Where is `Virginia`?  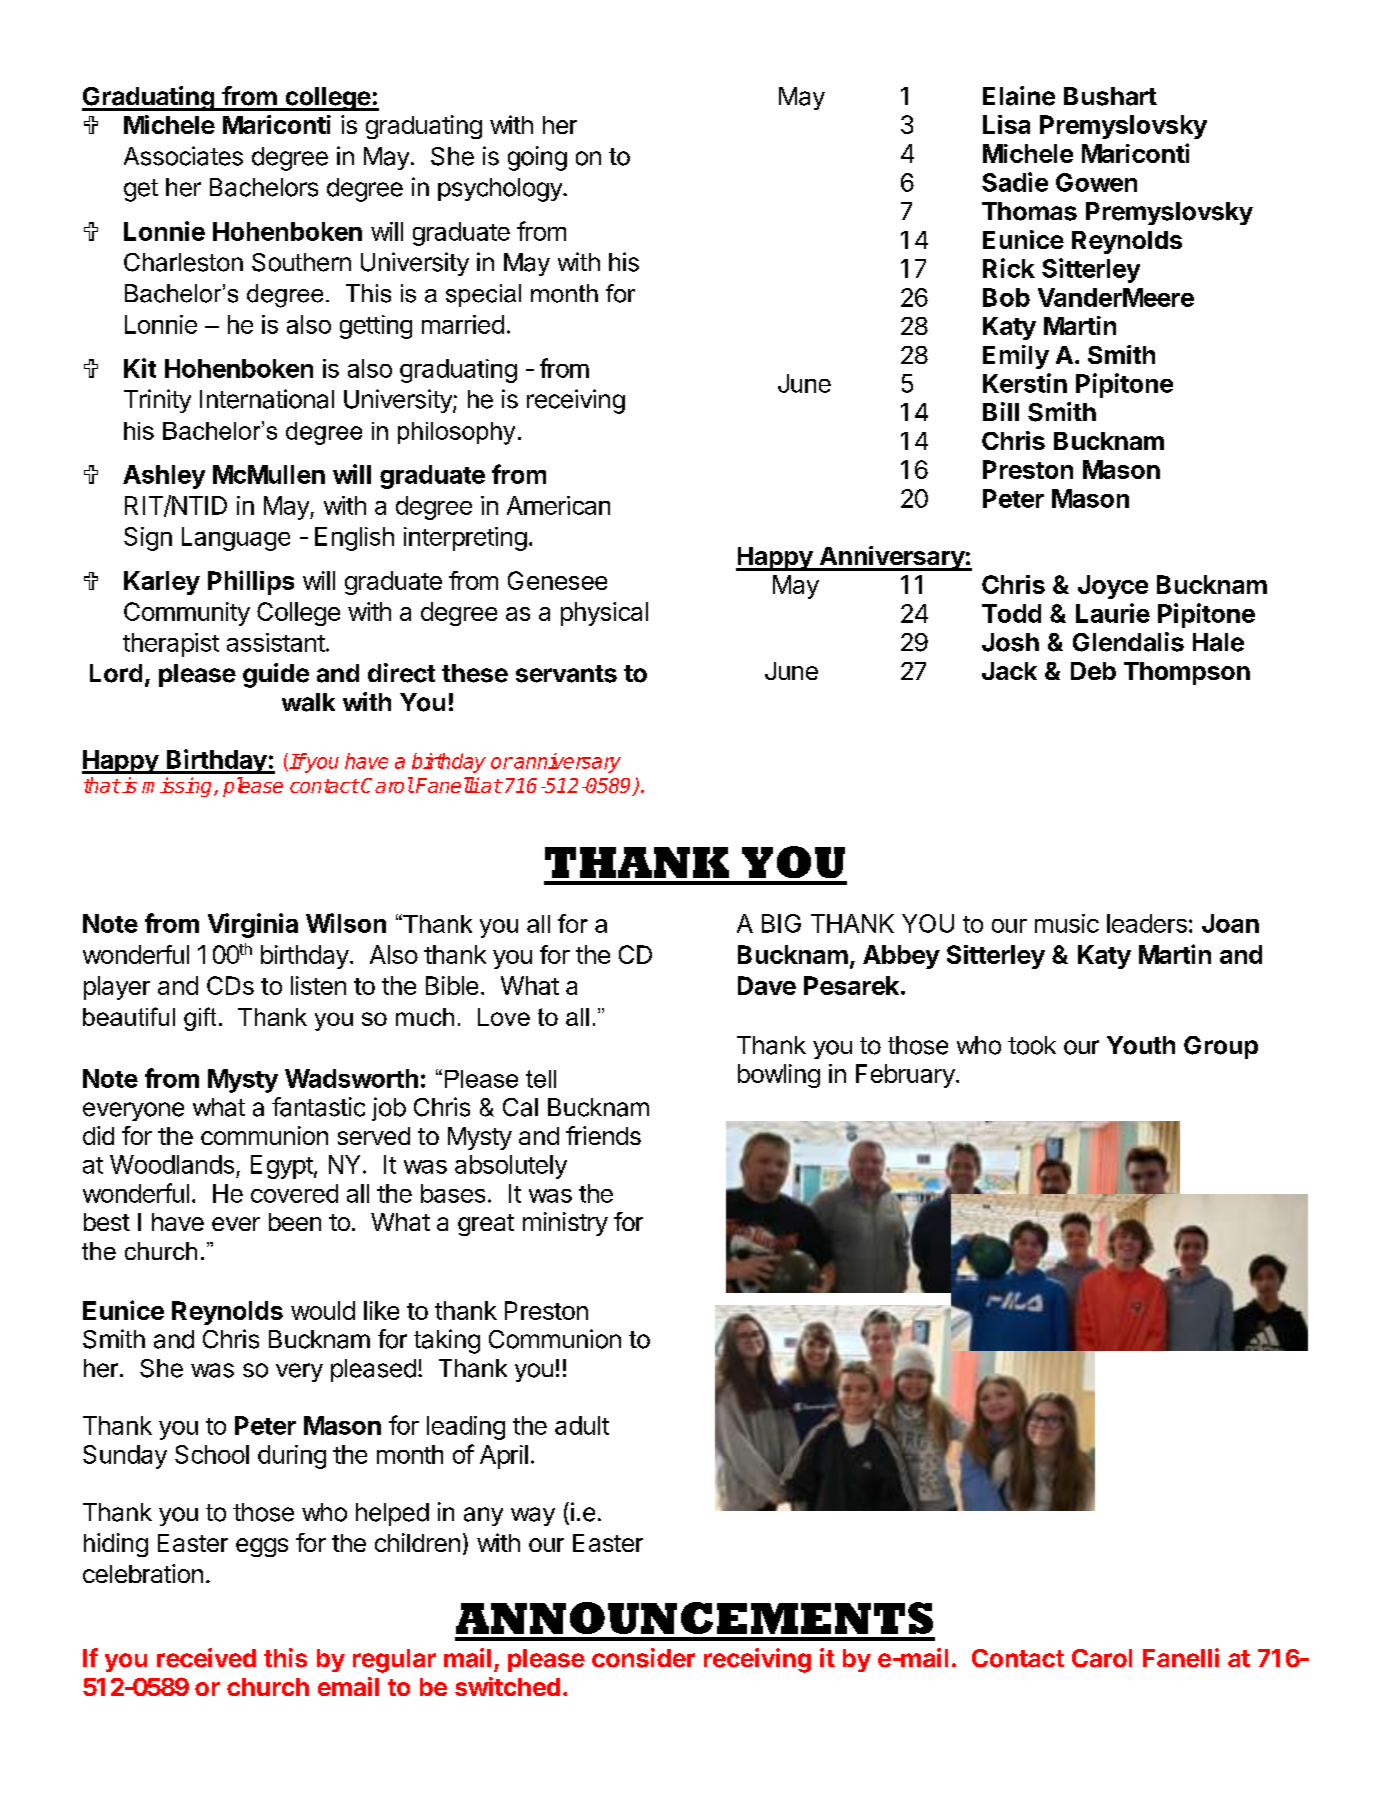
Virginia is located at coordinates (253, 925).
